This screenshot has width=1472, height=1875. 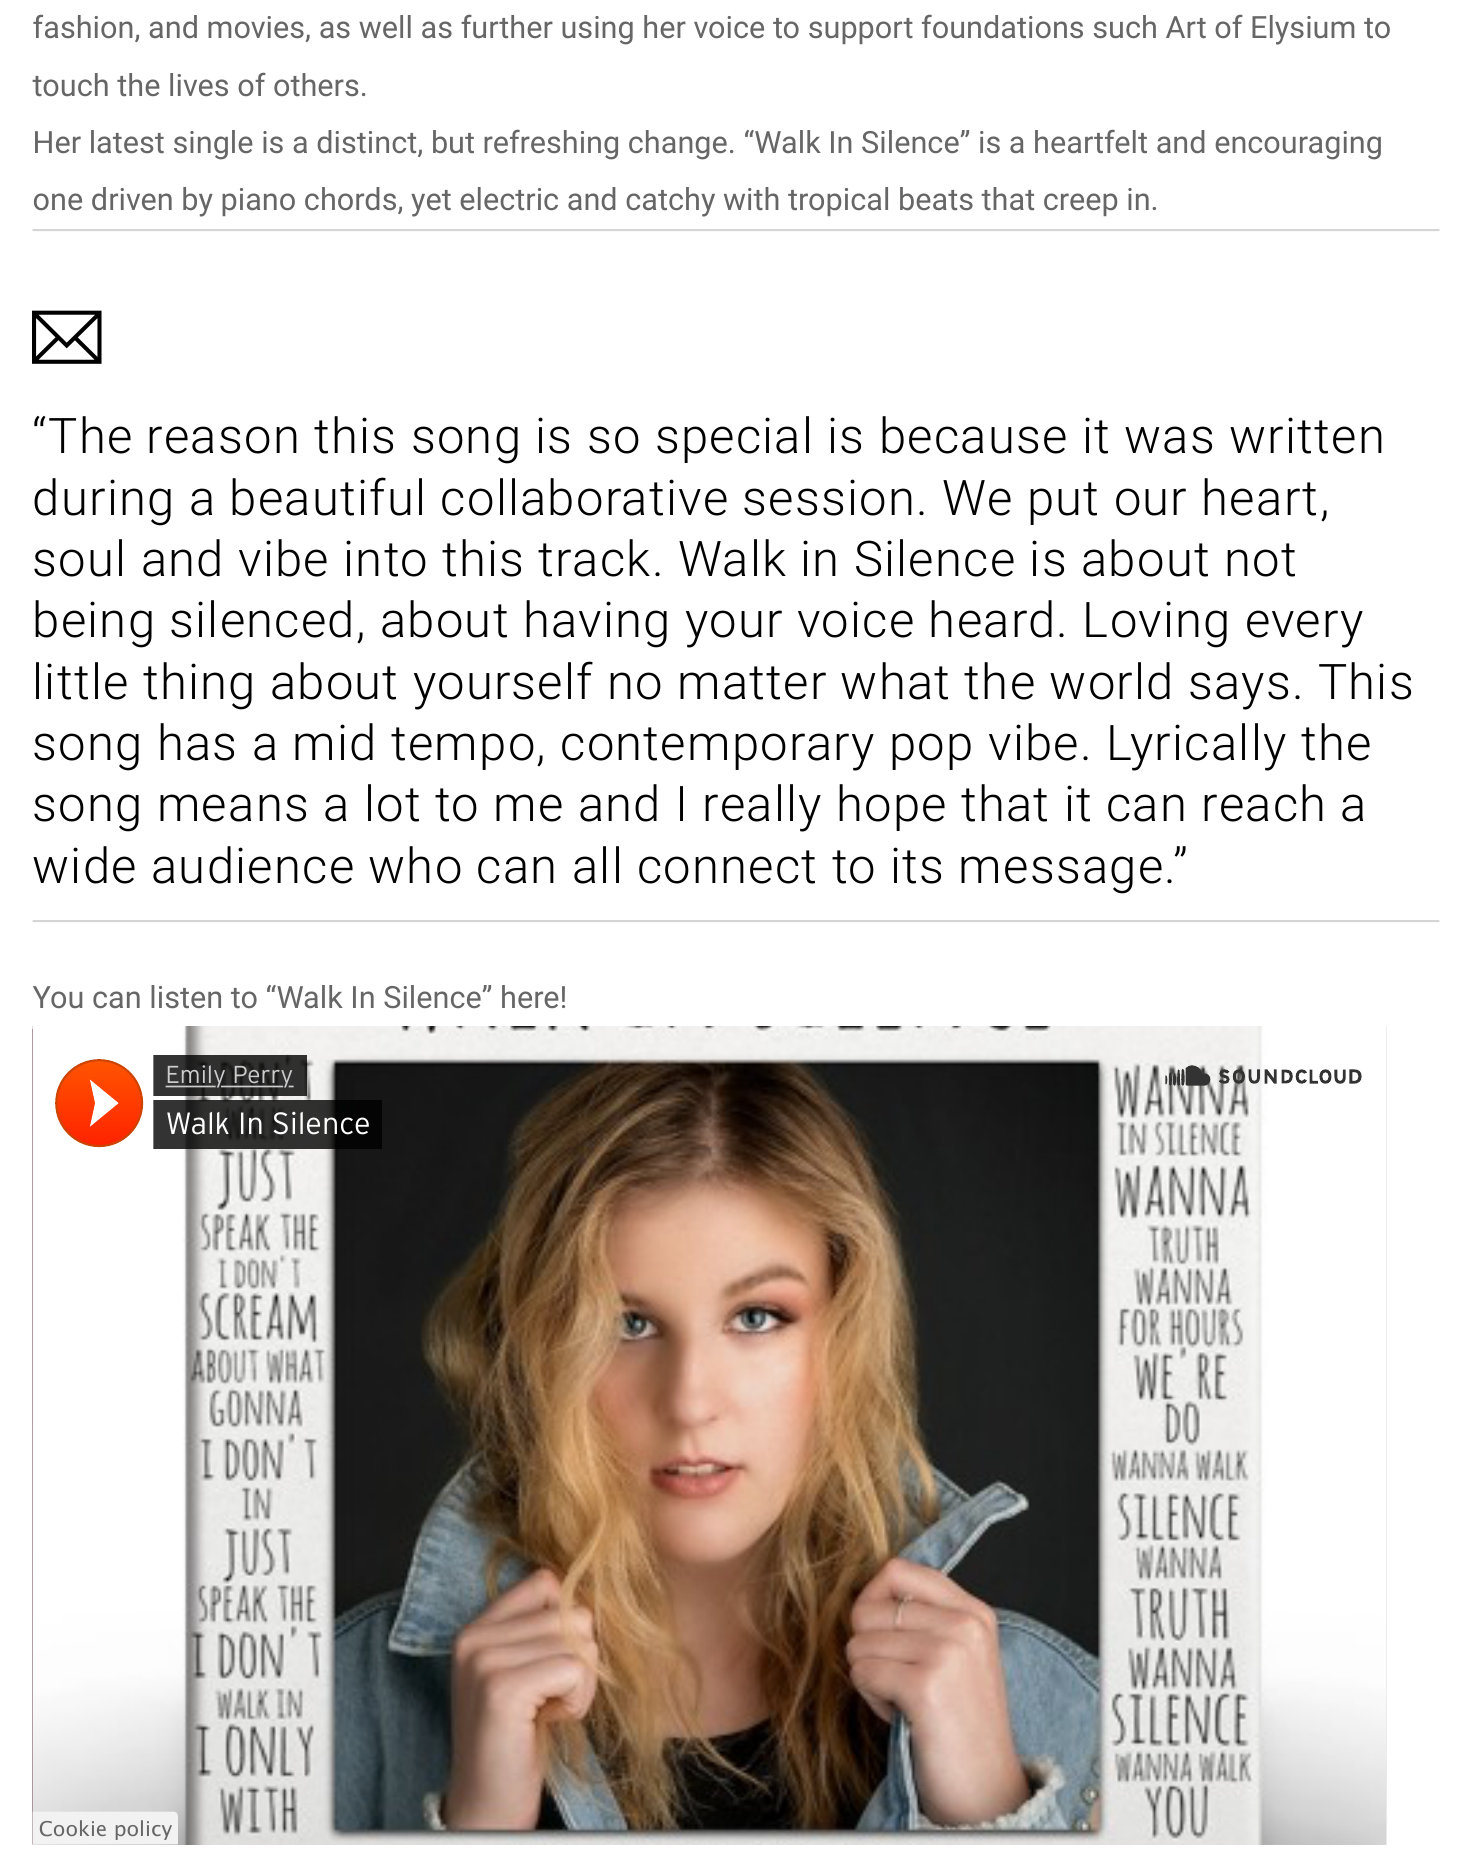 What do you see at coordinates (196, 1076) in the screenshot?
I see `Emily` at bounding box center [196, 1076].
